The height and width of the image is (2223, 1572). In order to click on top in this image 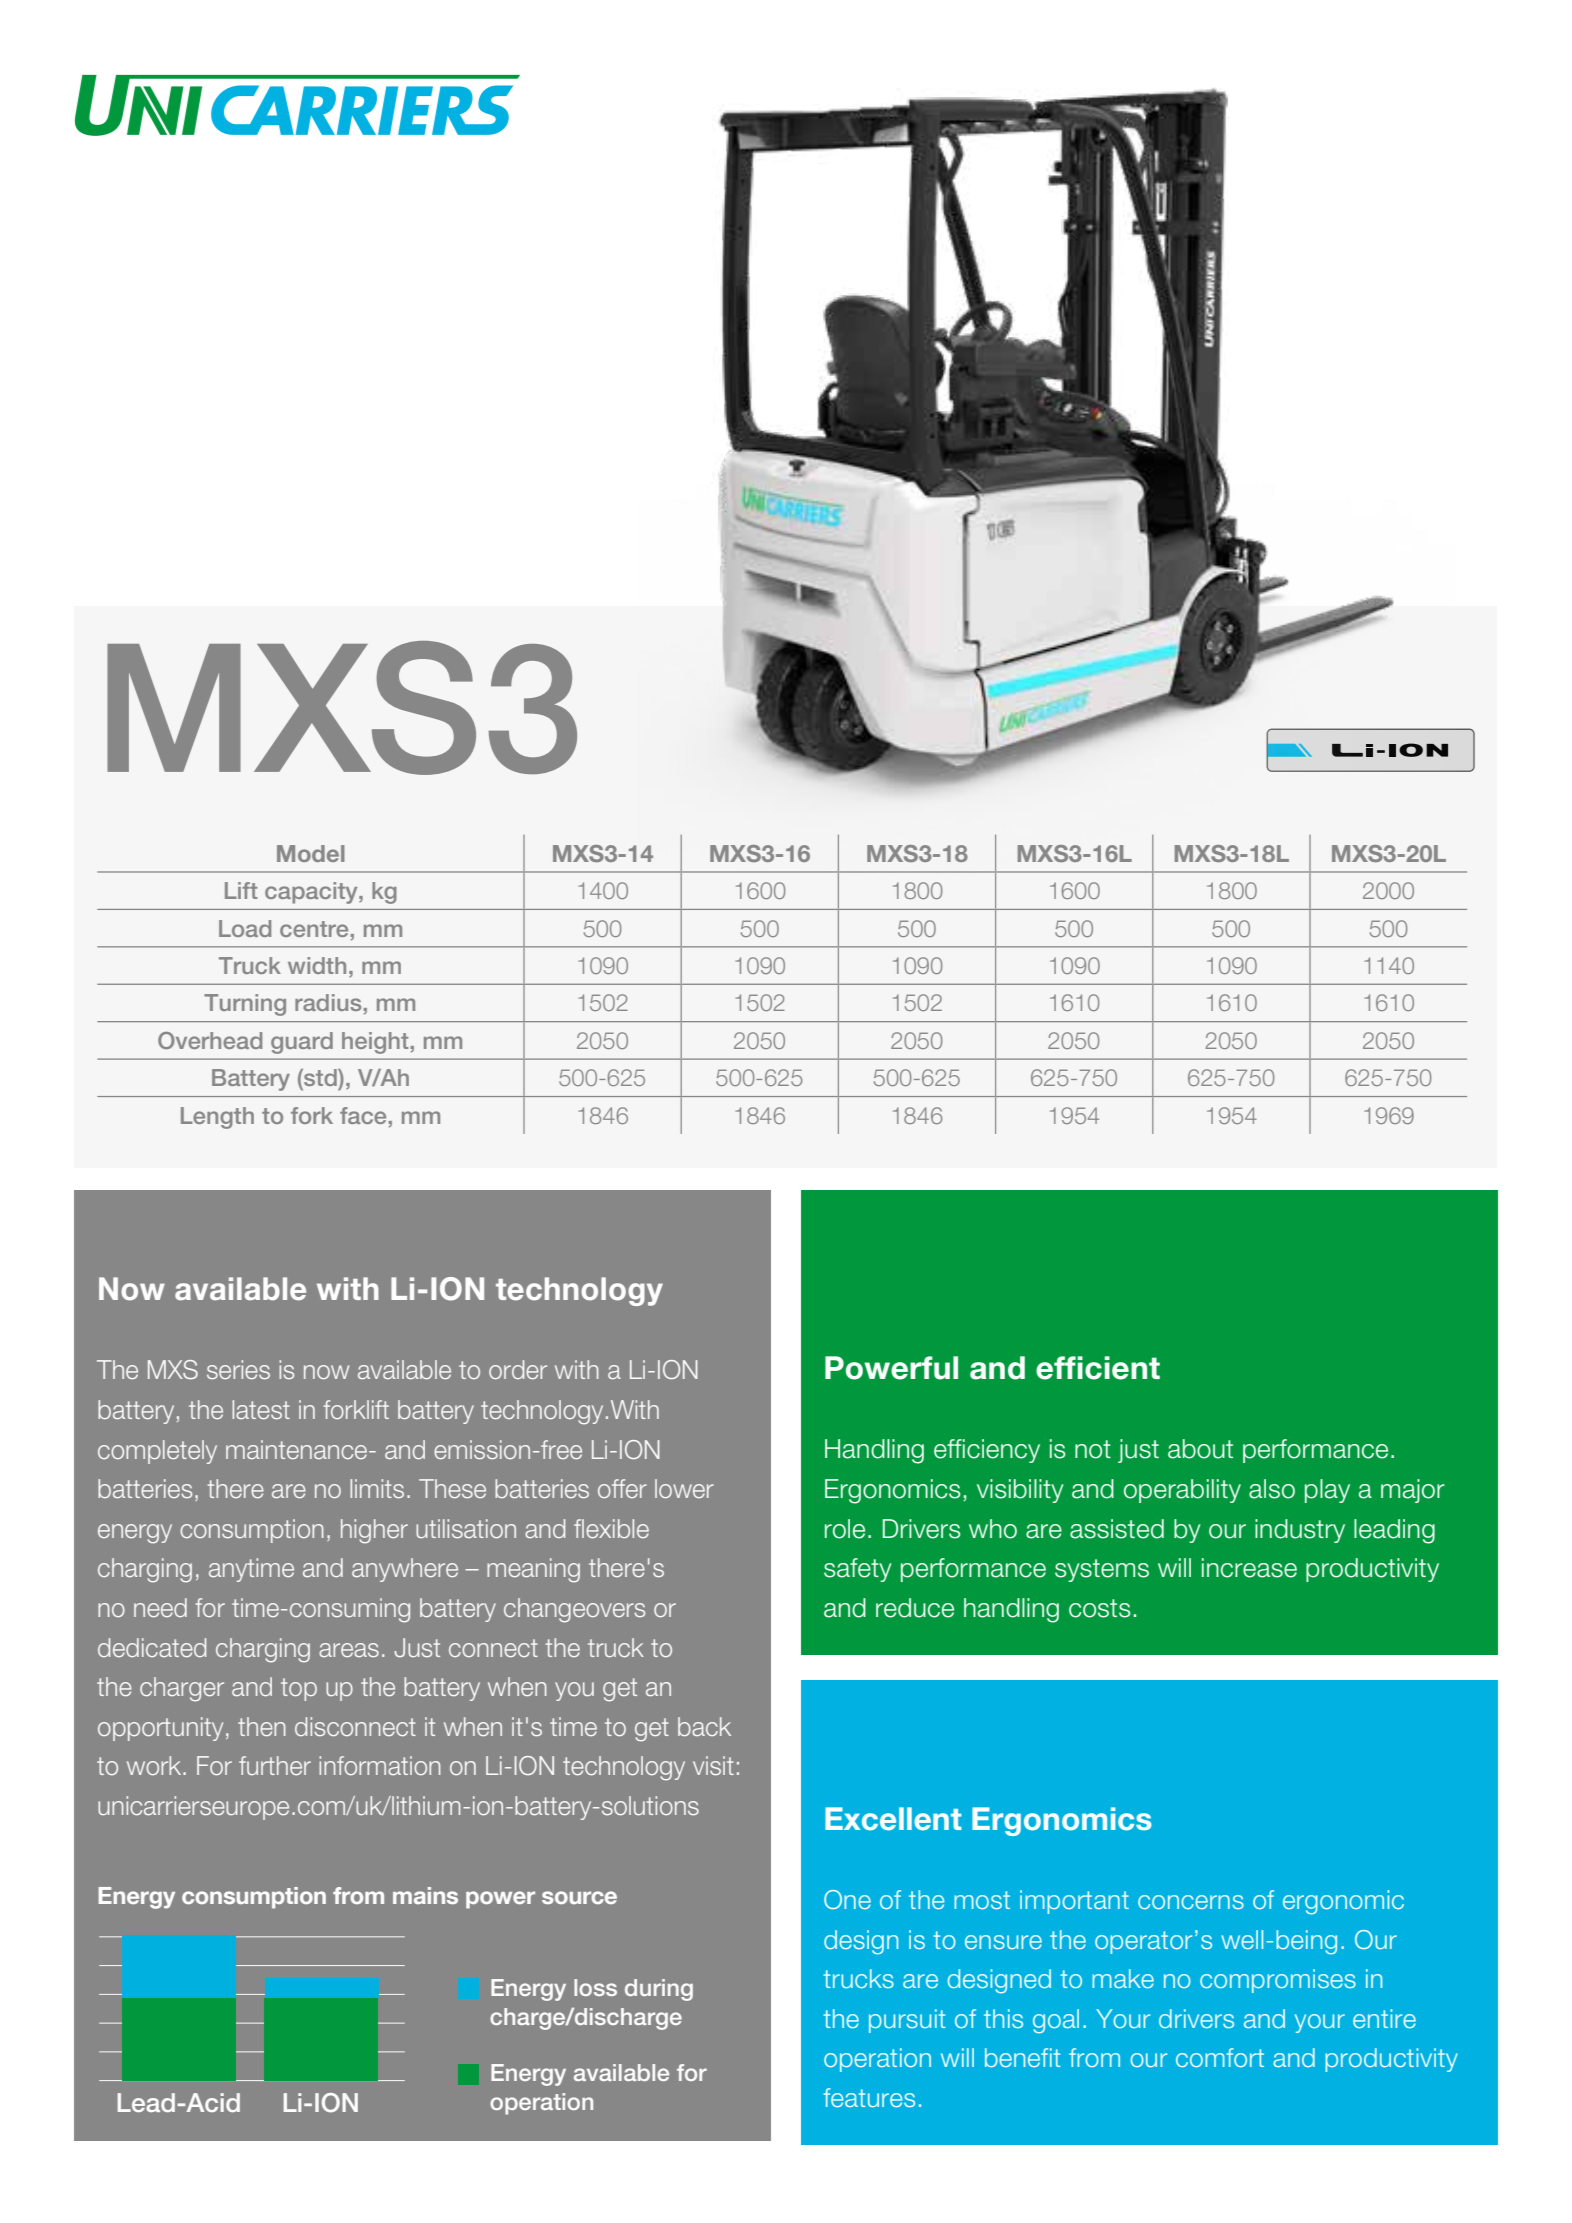, I will do `click(299, 1689)`.
